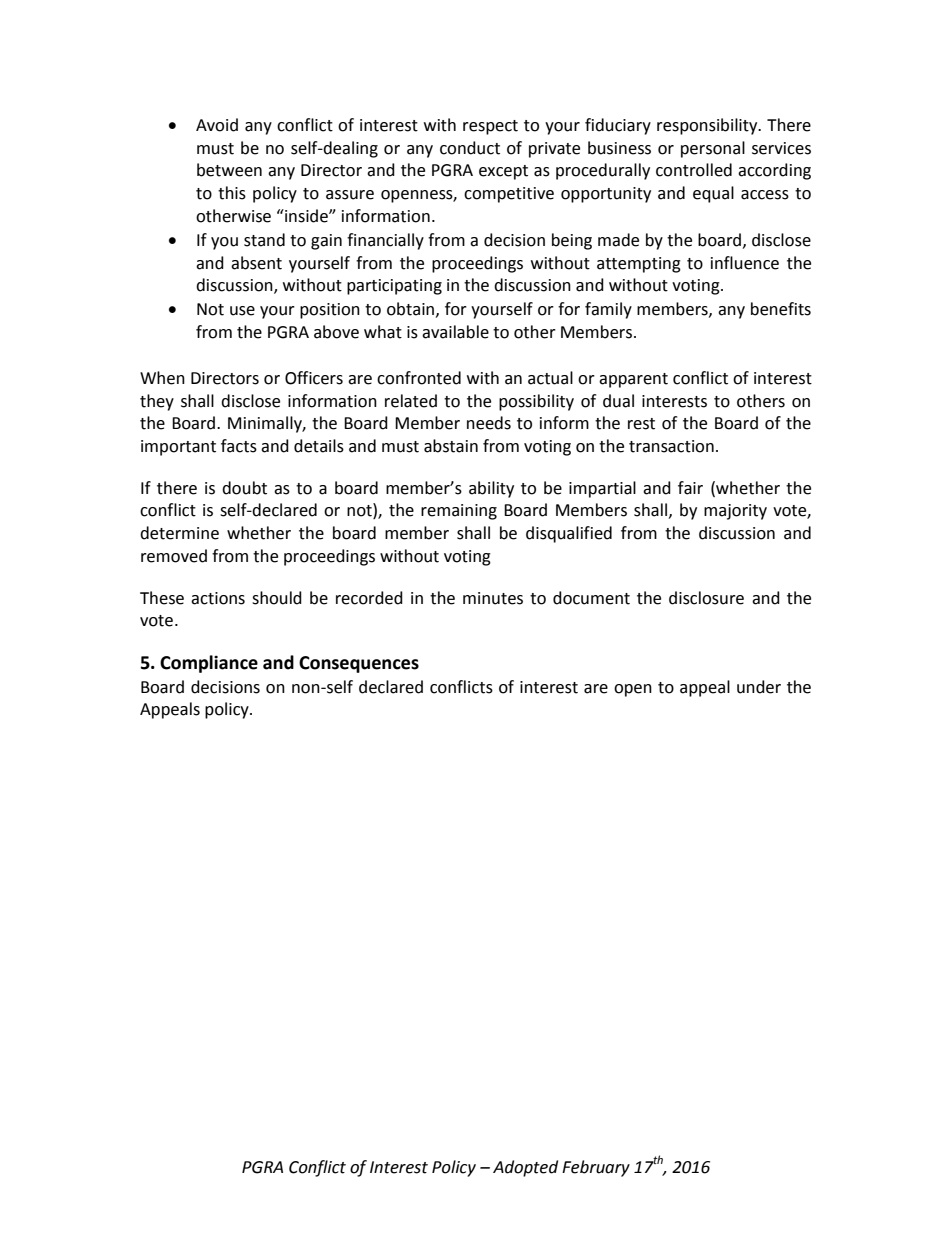 The height and width of the screenshot is (1233, 952). I want to click on between, so click(229, 170).
